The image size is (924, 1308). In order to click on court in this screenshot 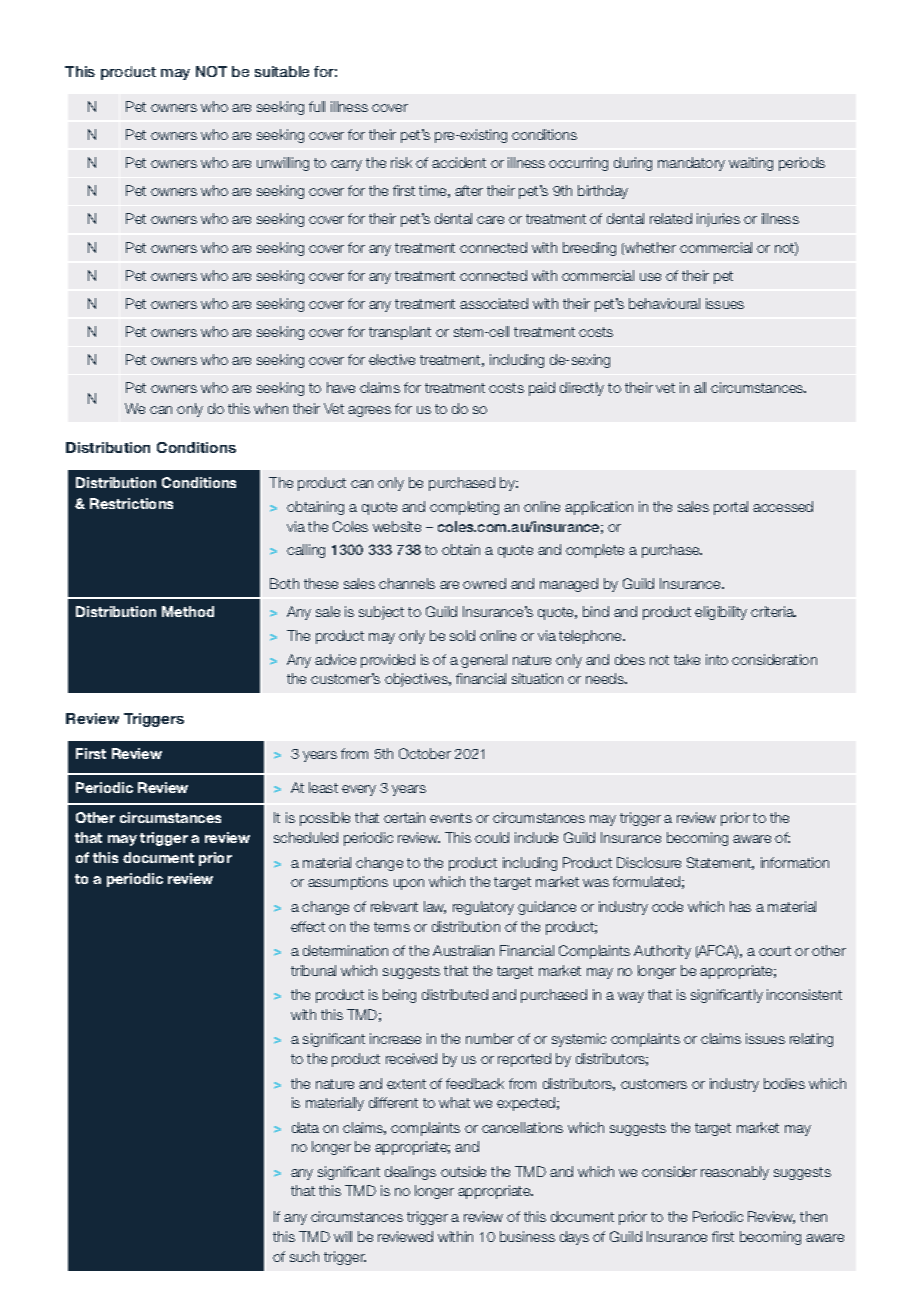, I will do `click(775, 951)`.
